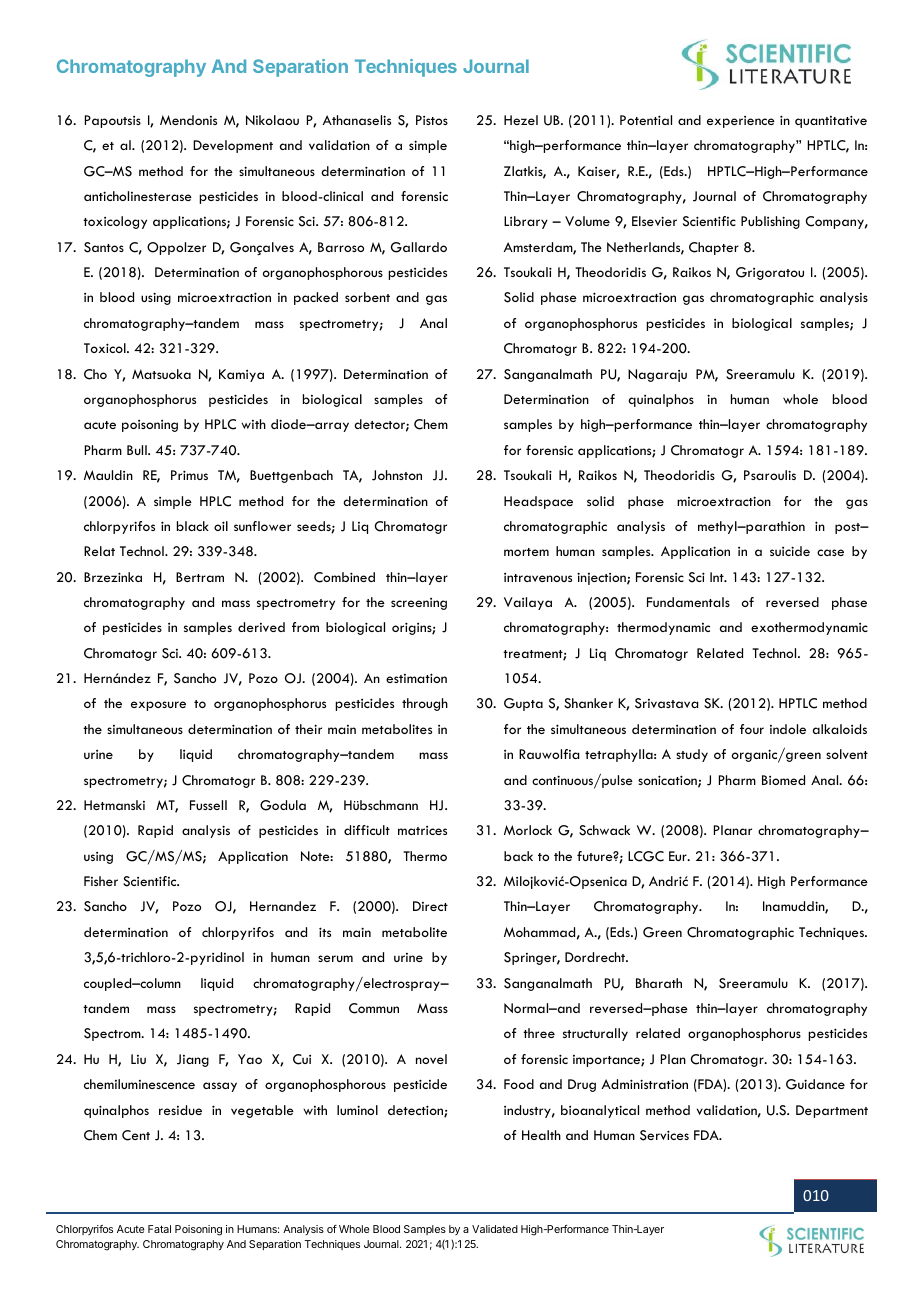 This screenshot has height=1308, width=924. What do you see at coordinates (397, 475) in the screenshot?
I see `Johnston` at bounding box center [397, 475].
